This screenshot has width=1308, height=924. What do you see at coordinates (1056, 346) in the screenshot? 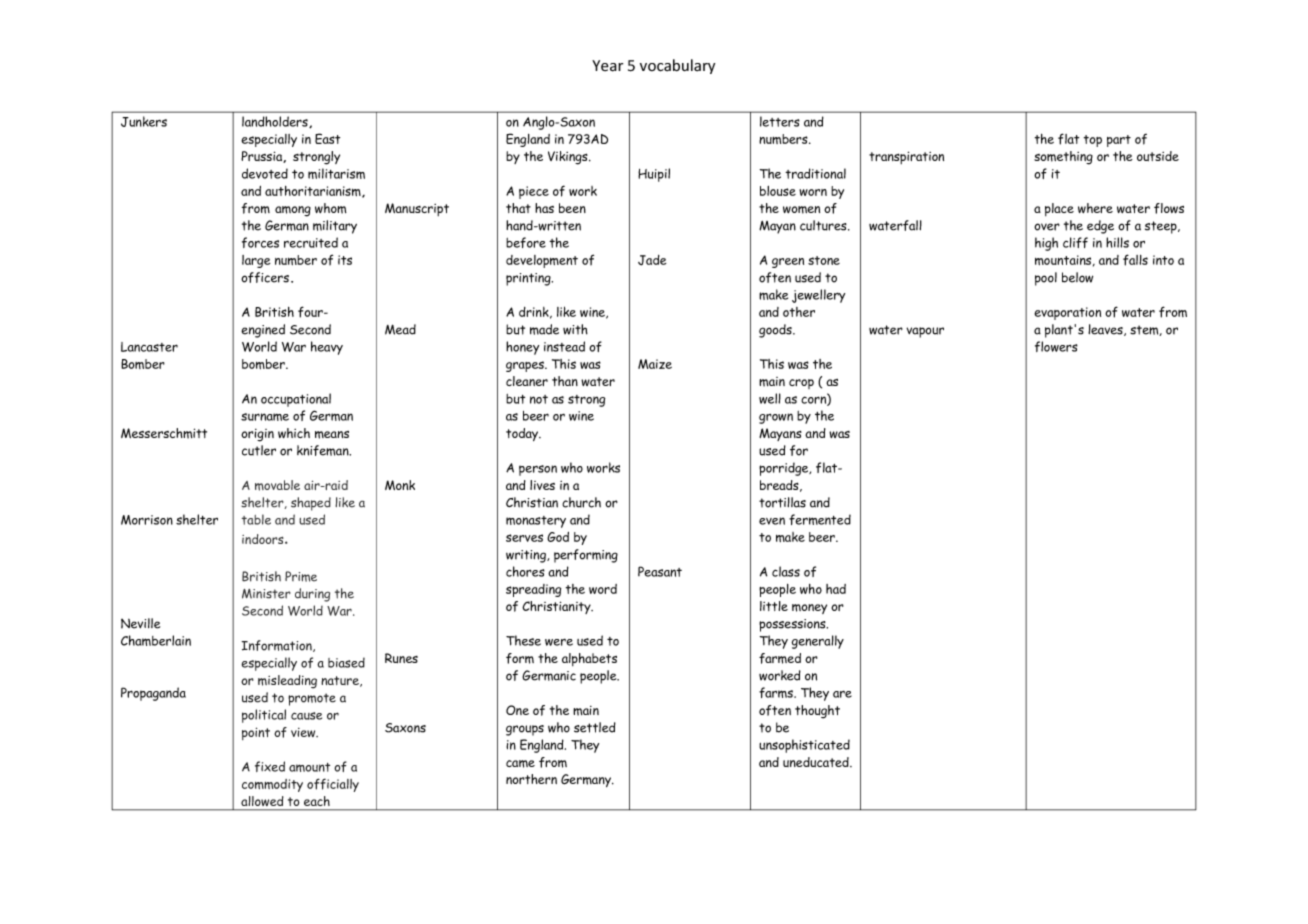
I see `flowers` at bounding box center [1056, 346].
